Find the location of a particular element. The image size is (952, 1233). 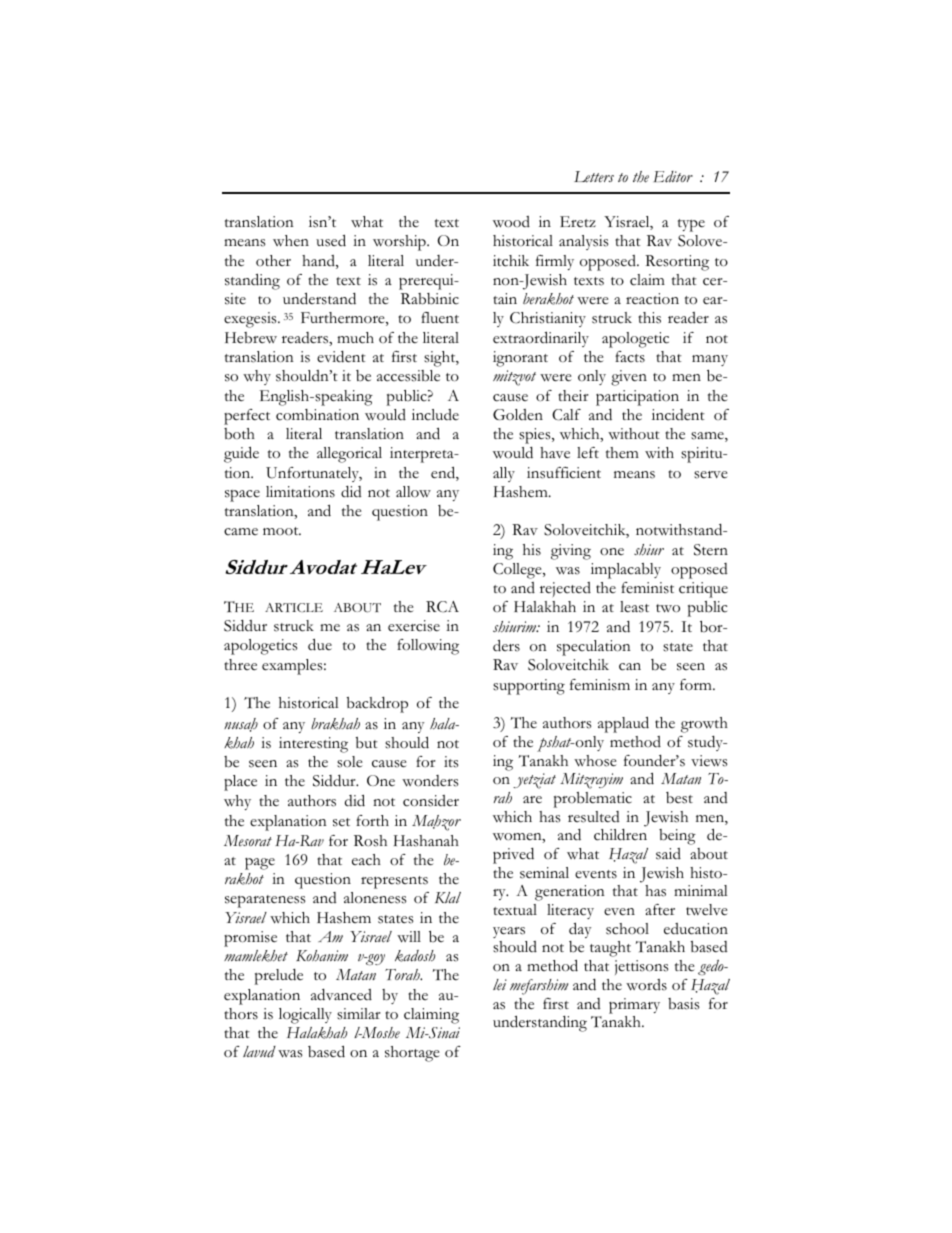

two is located at coordinates (668, 608).
